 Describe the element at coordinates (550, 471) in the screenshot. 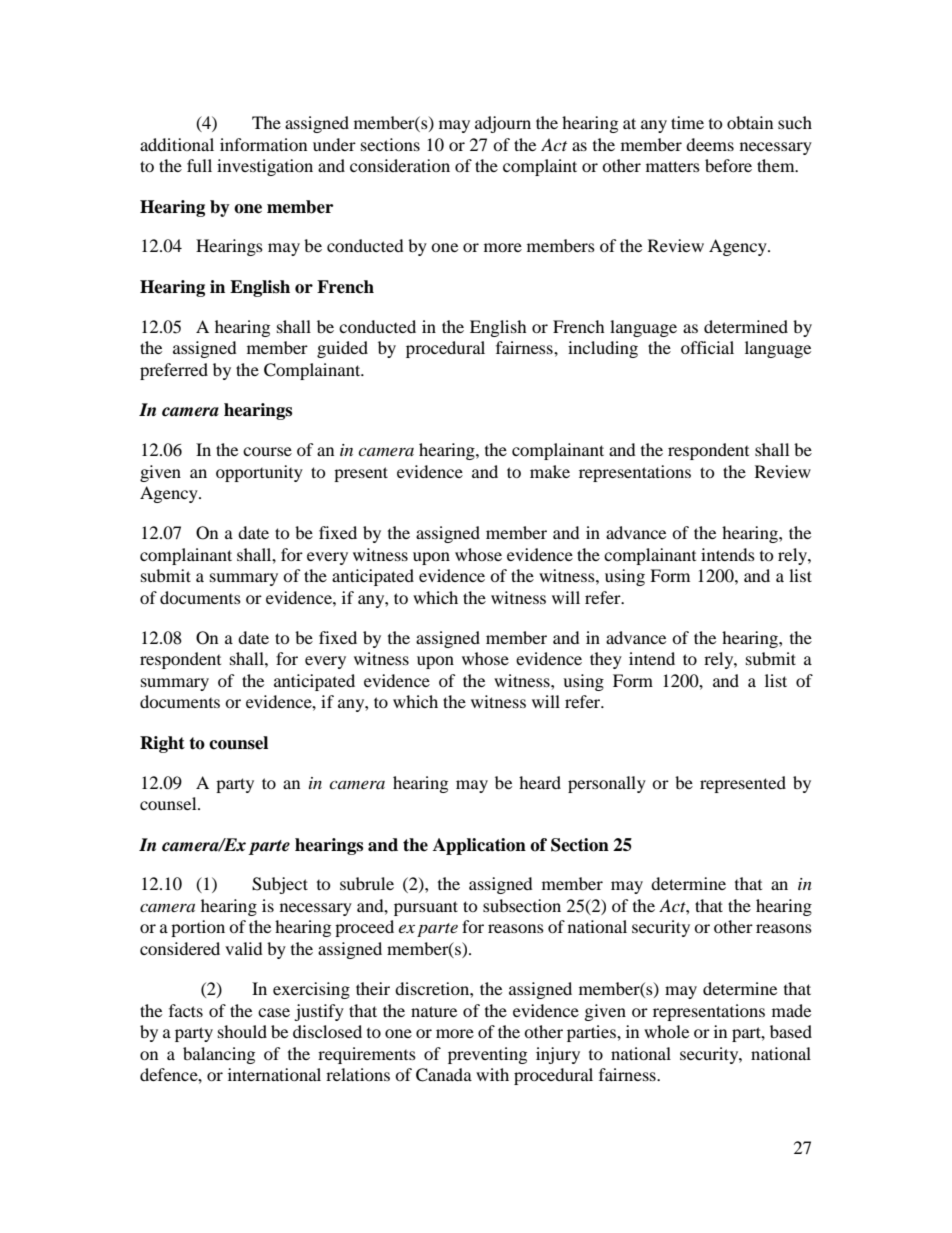

I see `make` at that location.
